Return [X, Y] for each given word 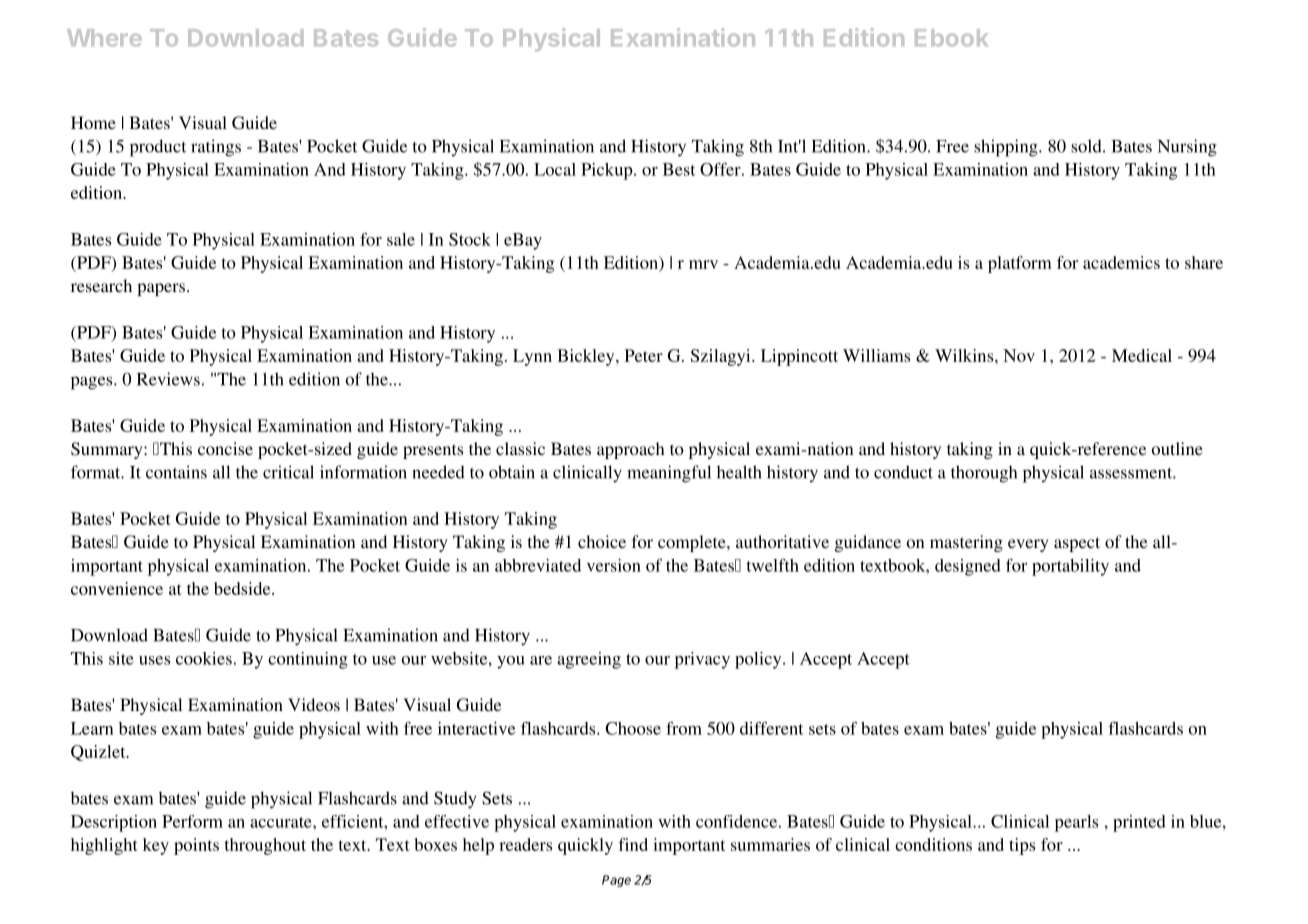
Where [104, 38]
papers [162, 289]
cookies [204, 658]
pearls [1076, 823]
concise [225, 448]
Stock [470, 239]
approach [631, 450]
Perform [192, 821]
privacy [702, 660]
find [633, 844]
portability [1070, 567]
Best [679, 169]
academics [1121, 262]
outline [1177, 448]
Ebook [951, 38]
